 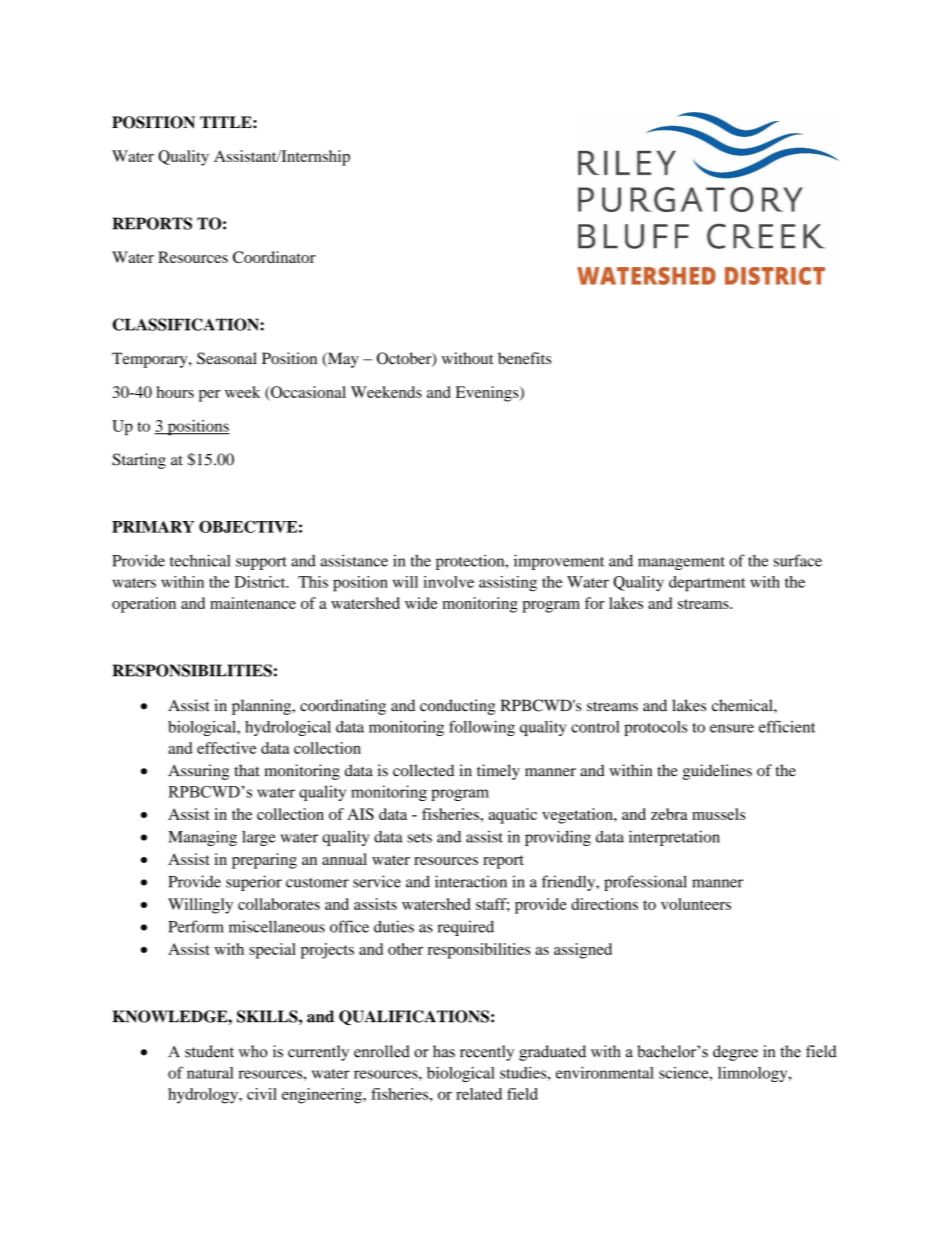 I want to click on degree, so click(x=735, y=1053).
